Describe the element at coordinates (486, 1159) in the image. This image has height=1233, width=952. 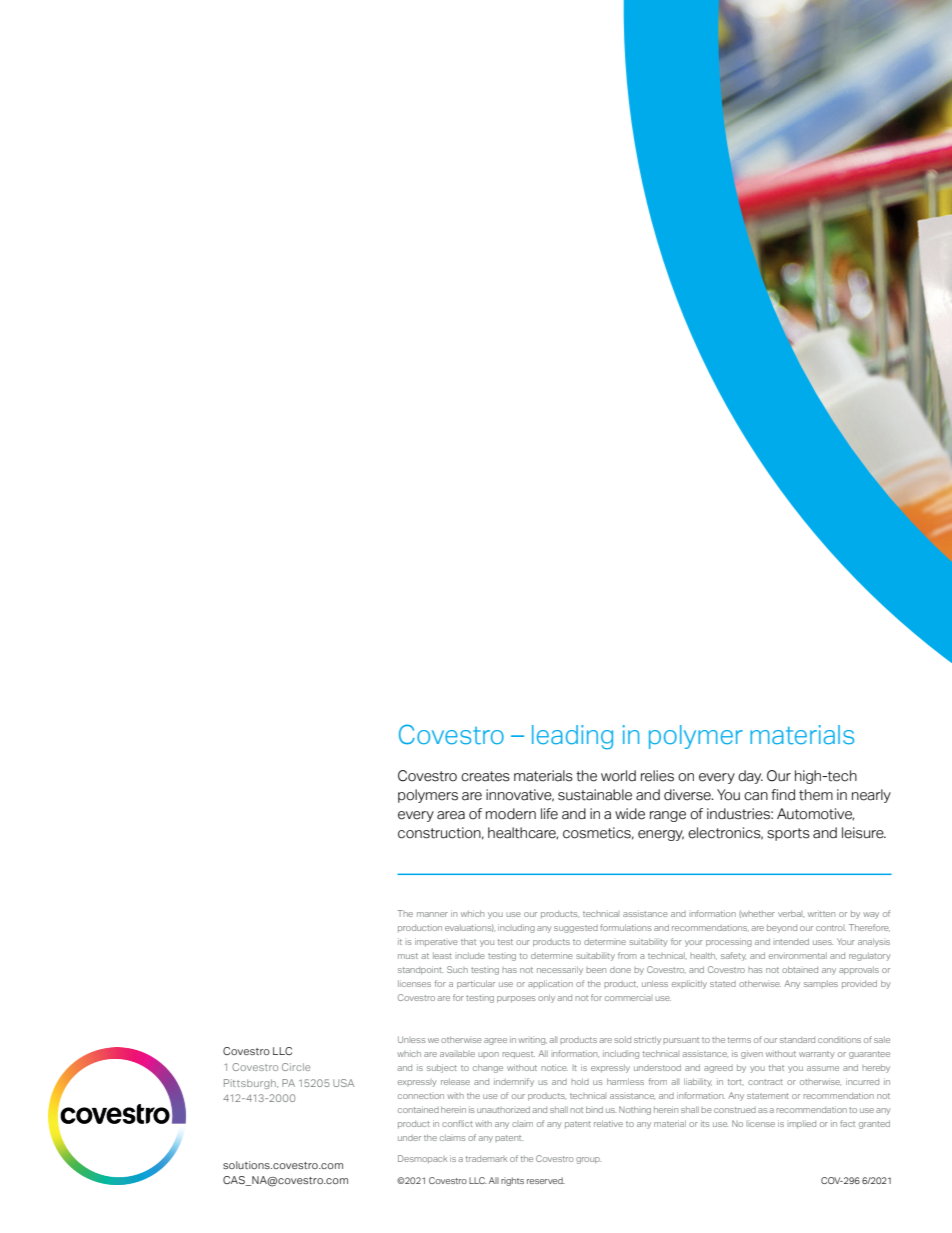
I see `trademark` at that location.
